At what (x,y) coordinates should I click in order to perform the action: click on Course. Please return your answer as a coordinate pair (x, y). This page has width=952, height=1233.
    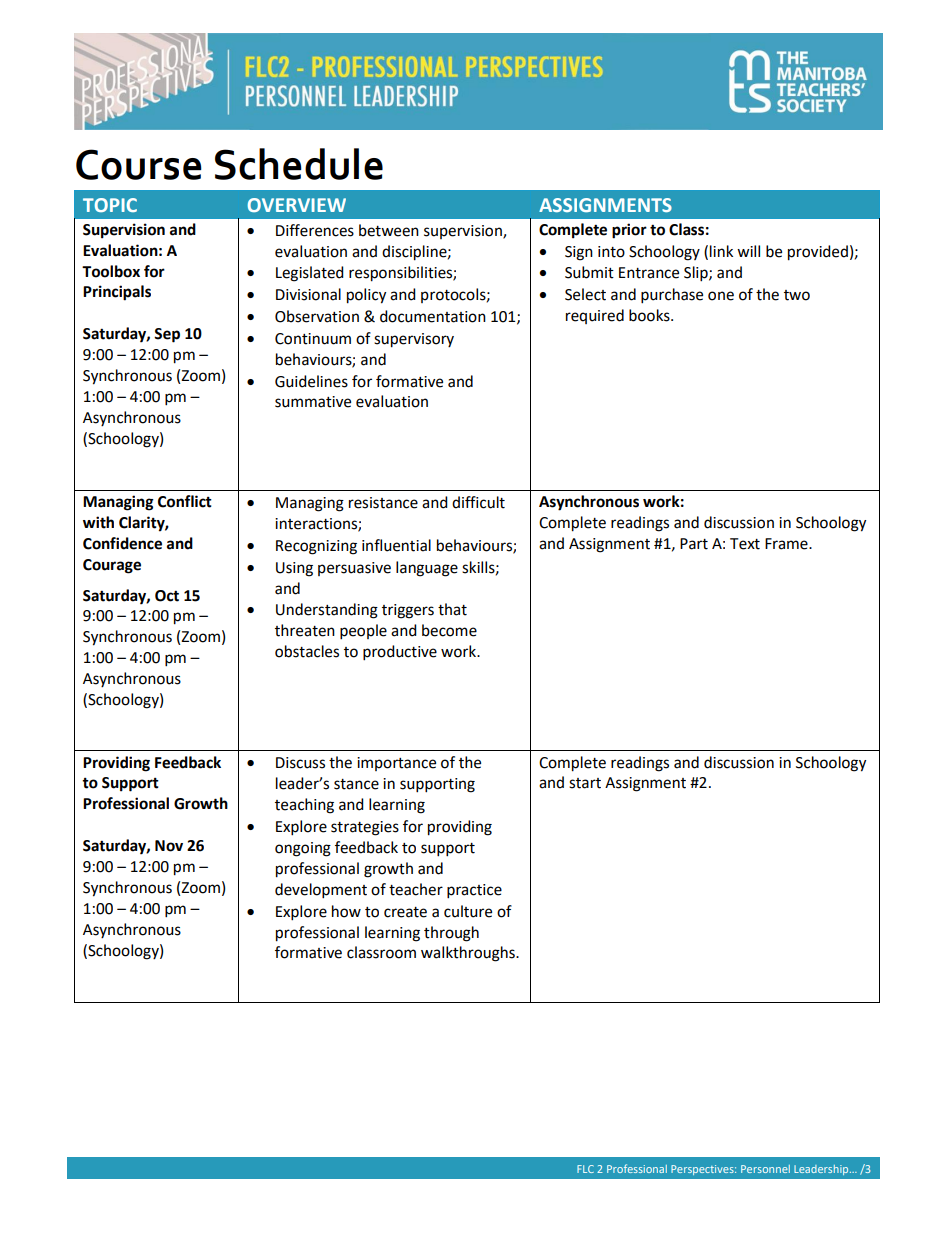
    Looking at the image, I should click on (139, 164).
